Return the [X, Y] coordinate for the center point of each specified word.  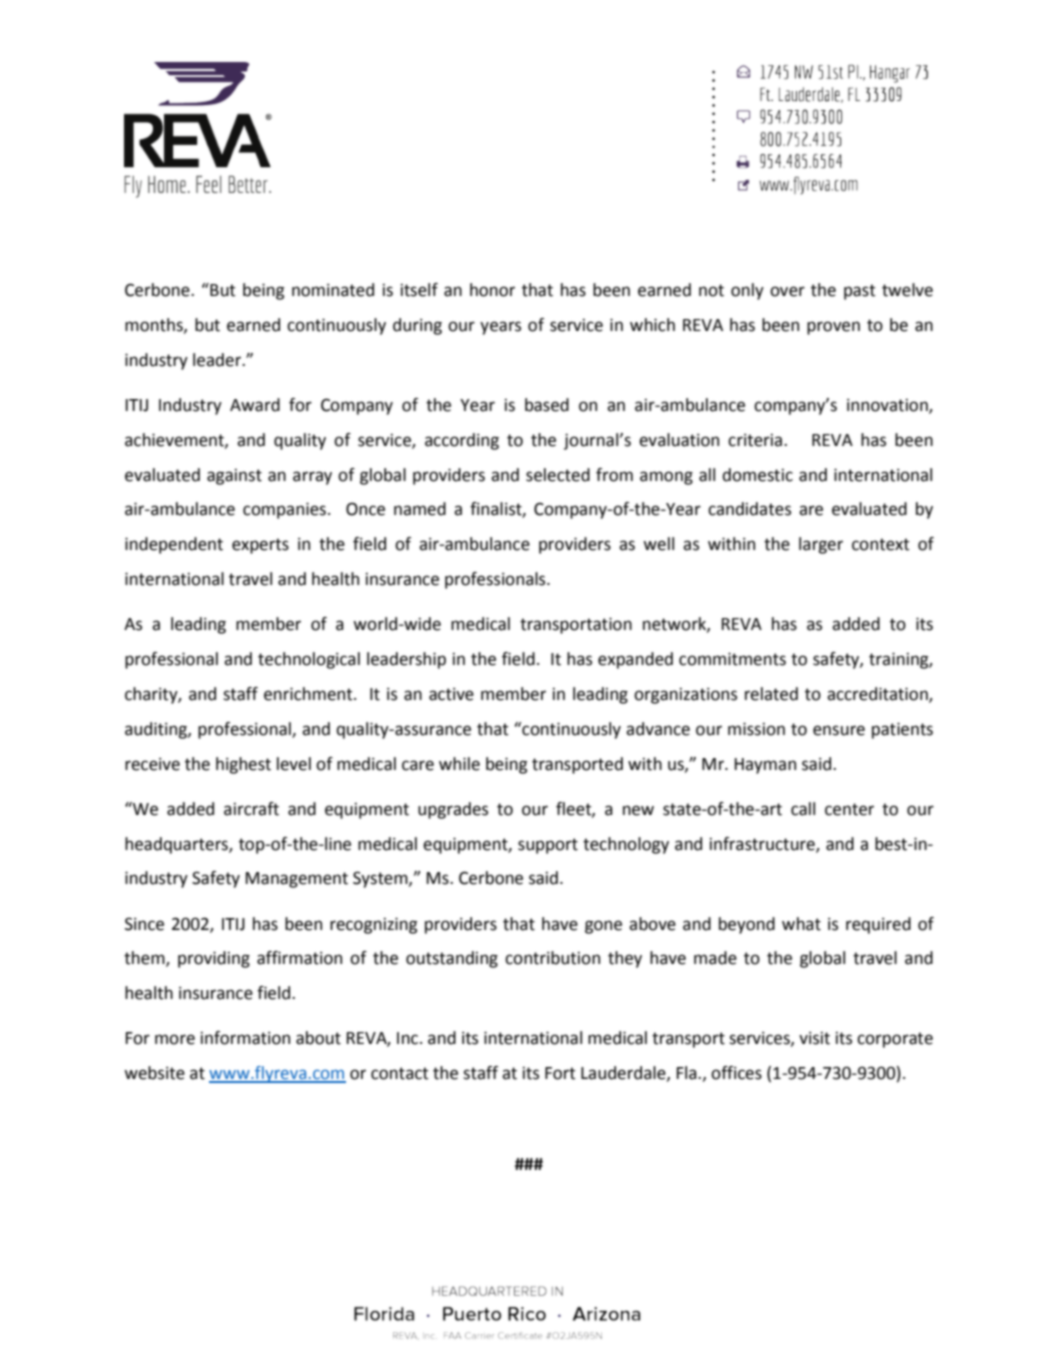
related [771, 694]
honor [492, 290]
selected [558, 475]
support [548, 846]
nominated [333, 290]
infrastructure [763, 844]
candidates [749, 509]
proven [833, 328]
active [451, 694]
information [245, 1038]
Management [297, 880]
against [234, 477]
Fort [560, 1073]
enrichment [309, 694]
